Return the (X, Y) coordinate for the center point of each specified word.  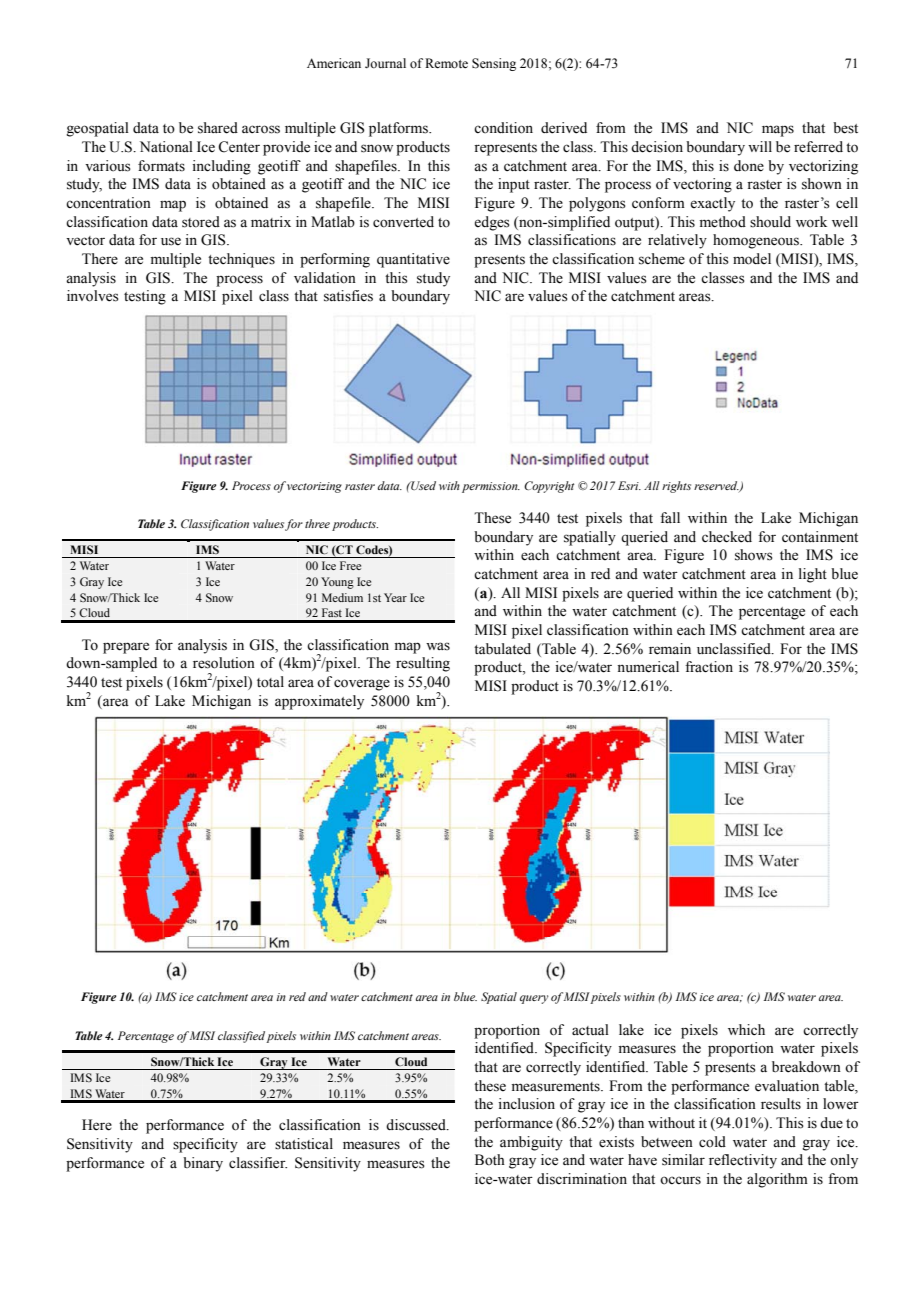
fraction (709, 667)
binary (203, 1164)
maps (778, 131)
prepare (126, 648)
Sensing (494, 64)
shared (218, 128)
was (438, 646)
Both (490, 1160)
